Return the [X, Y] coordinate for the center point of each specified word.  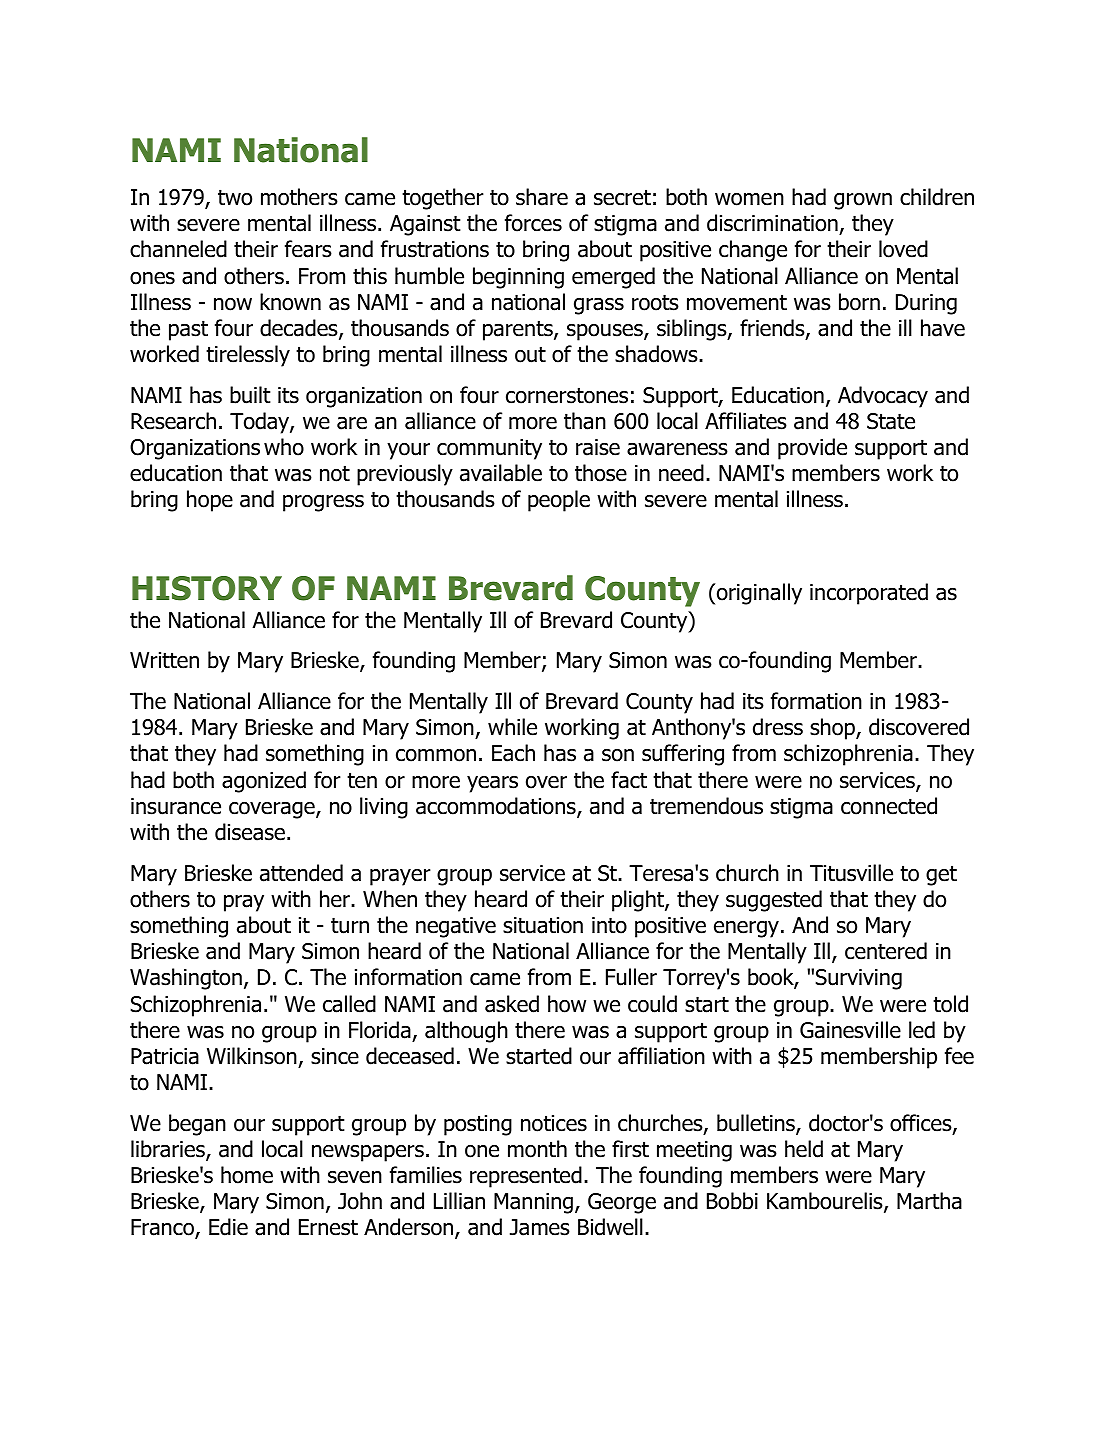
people [559, 501]
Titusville [851, 873]
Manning [533, 1203]
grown [863, 201]
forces [533, 223]
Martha [929, 1201]
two [235, 197]
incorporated [869, 594]
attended [301, 873]
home [247, 1175]
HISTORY [207, 588]
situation [543, 925]
